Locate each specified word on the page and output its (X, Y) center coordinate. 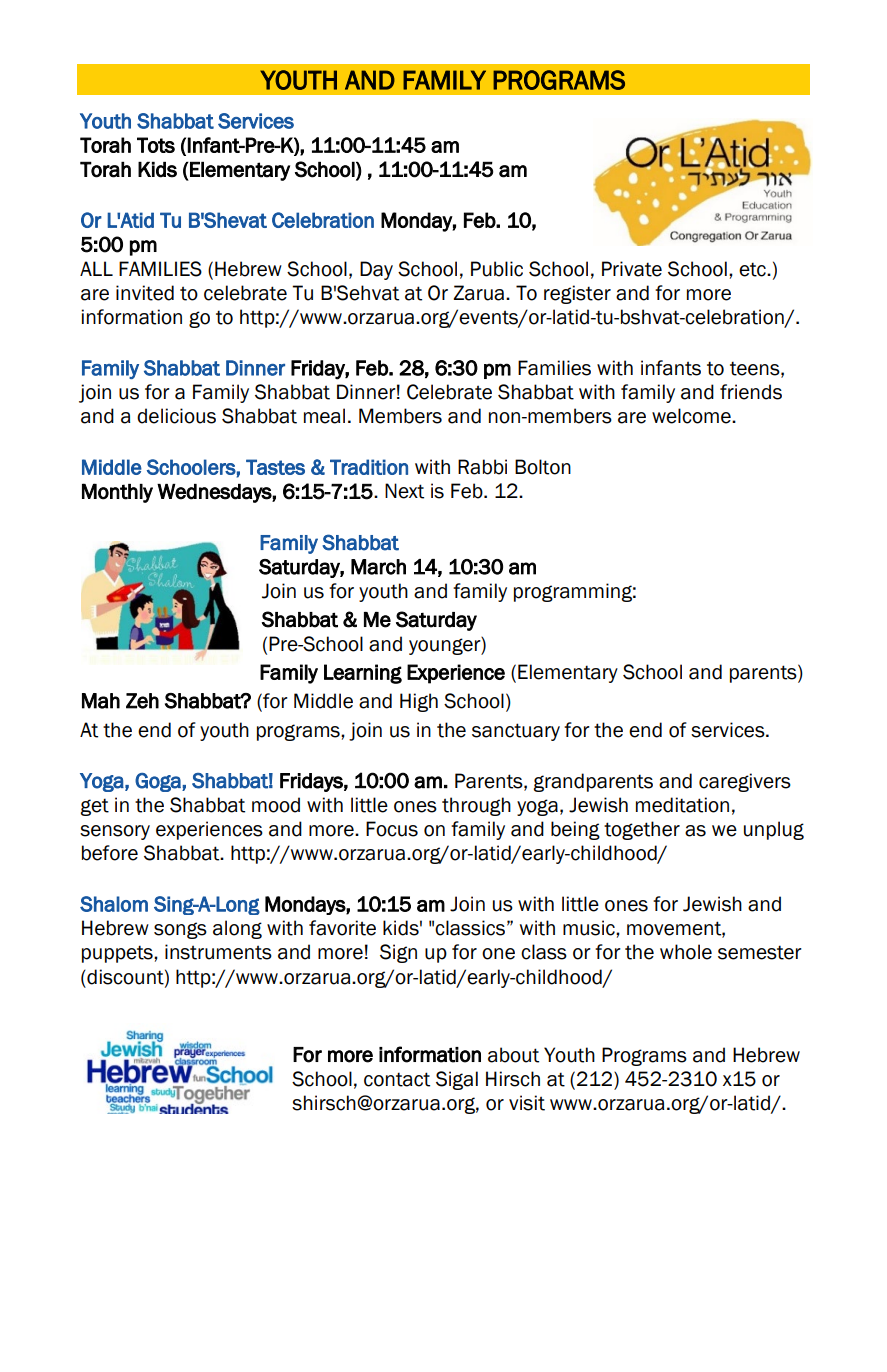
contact (397, 1079)
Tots (156, 145)
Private (632, 269)
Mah (101, 701)
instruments (218, 952)
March (378, 567)
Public (497, 269)
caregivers (745, 782)
